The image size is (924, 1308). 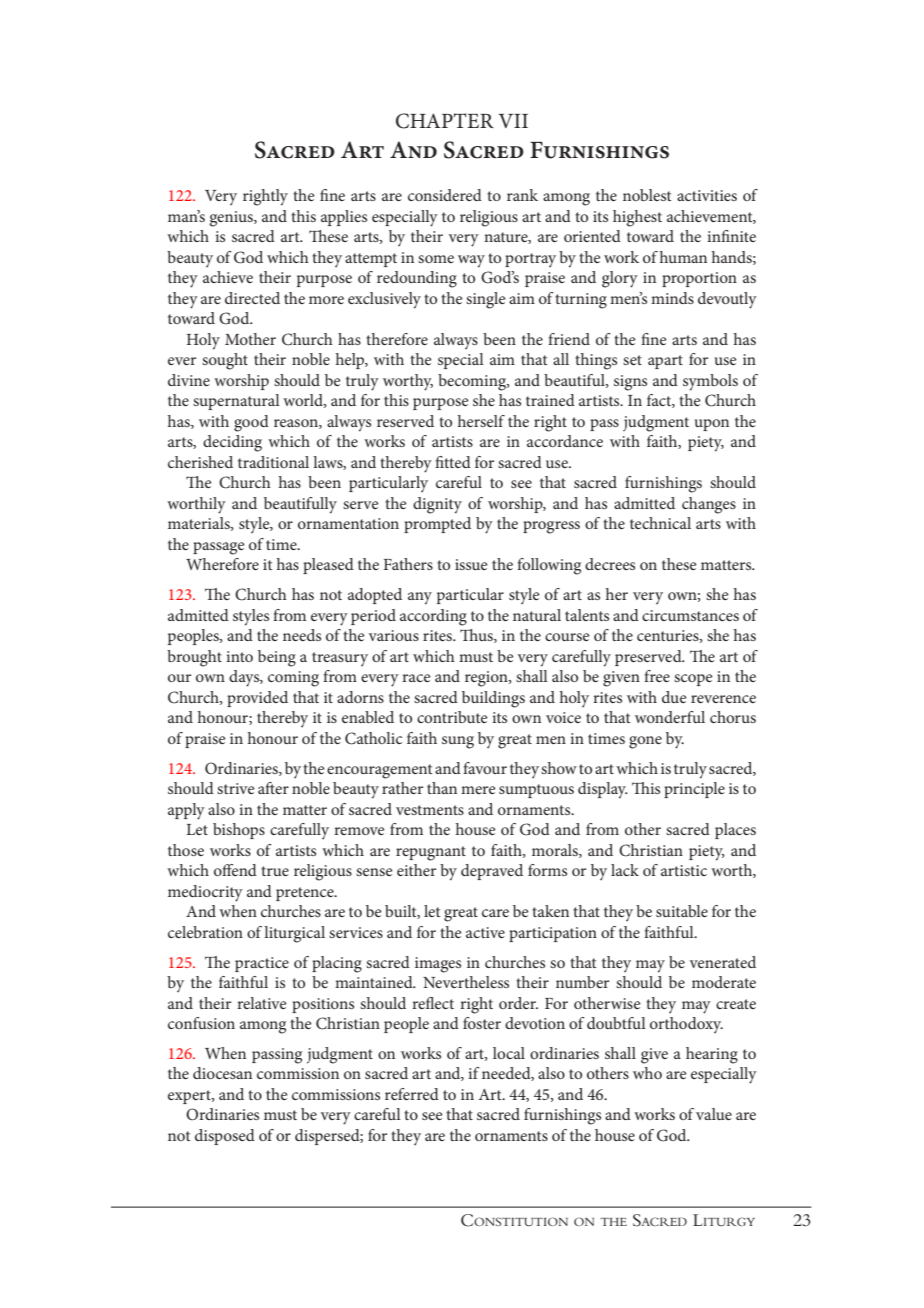 What do you see at coordinates (236, 788) in the page?
I see `strive` at bounding box center [236, 788].
